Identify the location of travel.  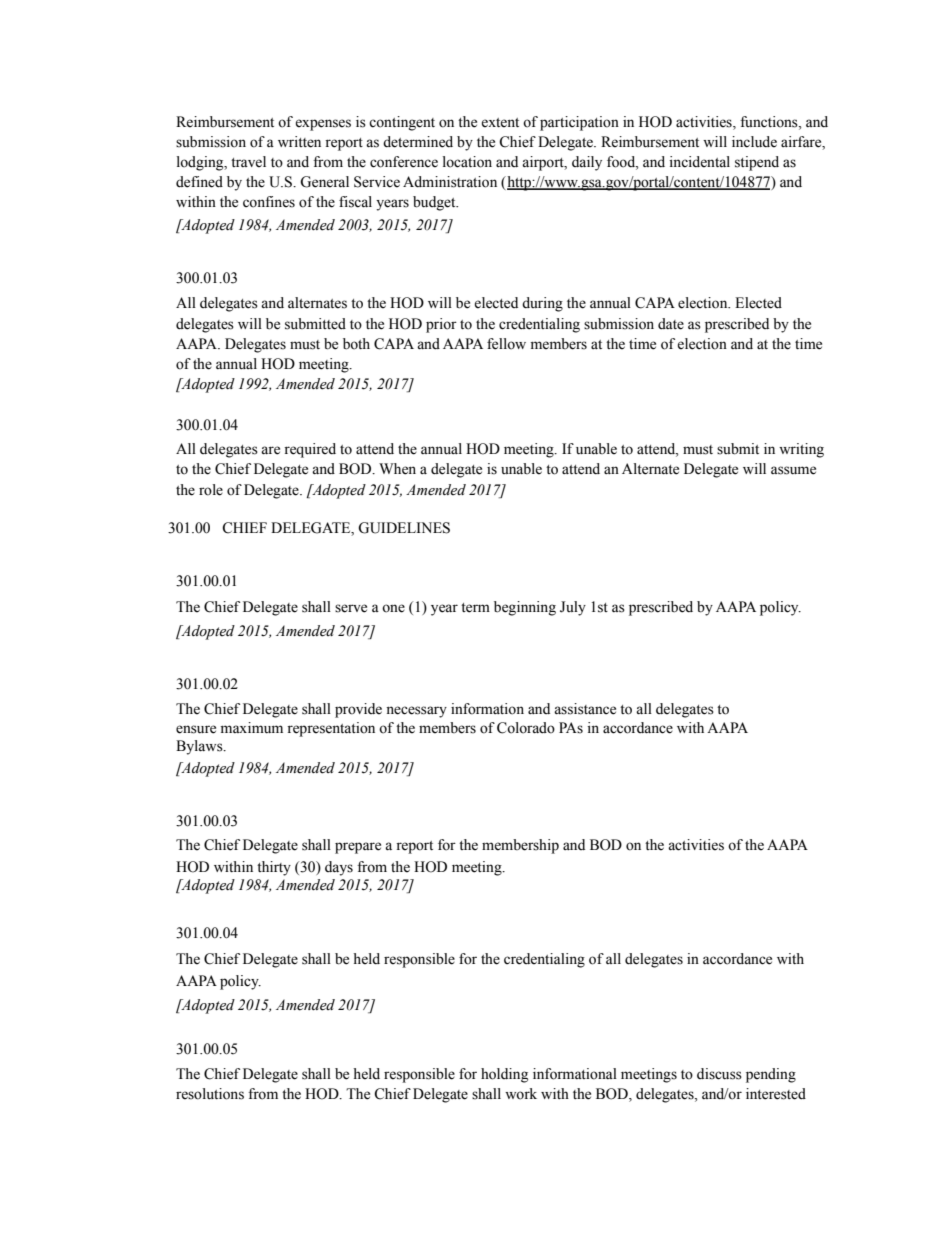
(248, 162).
